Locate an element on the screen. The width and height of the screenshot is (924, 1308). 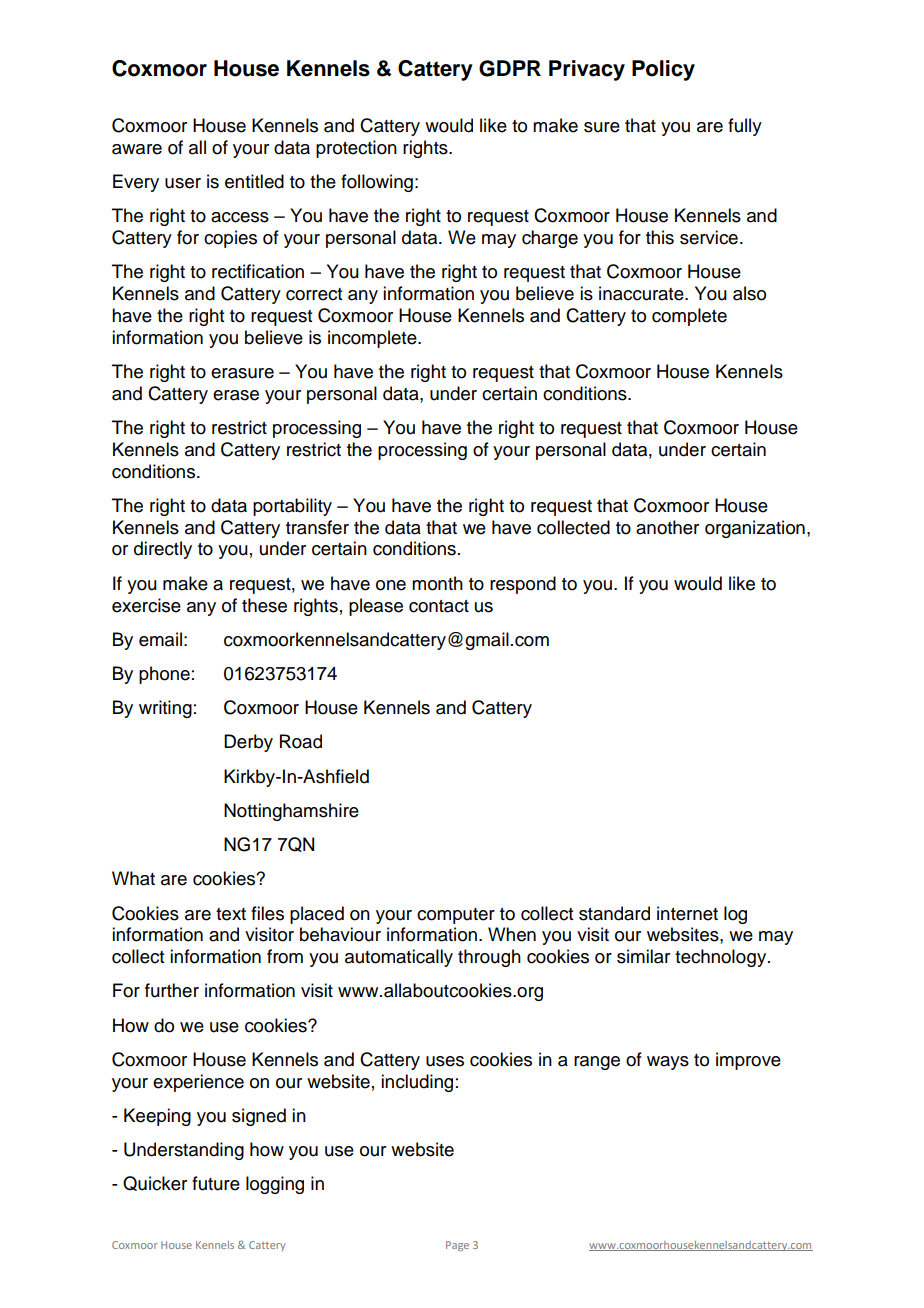
correct is located at coordinates (314, 294).
